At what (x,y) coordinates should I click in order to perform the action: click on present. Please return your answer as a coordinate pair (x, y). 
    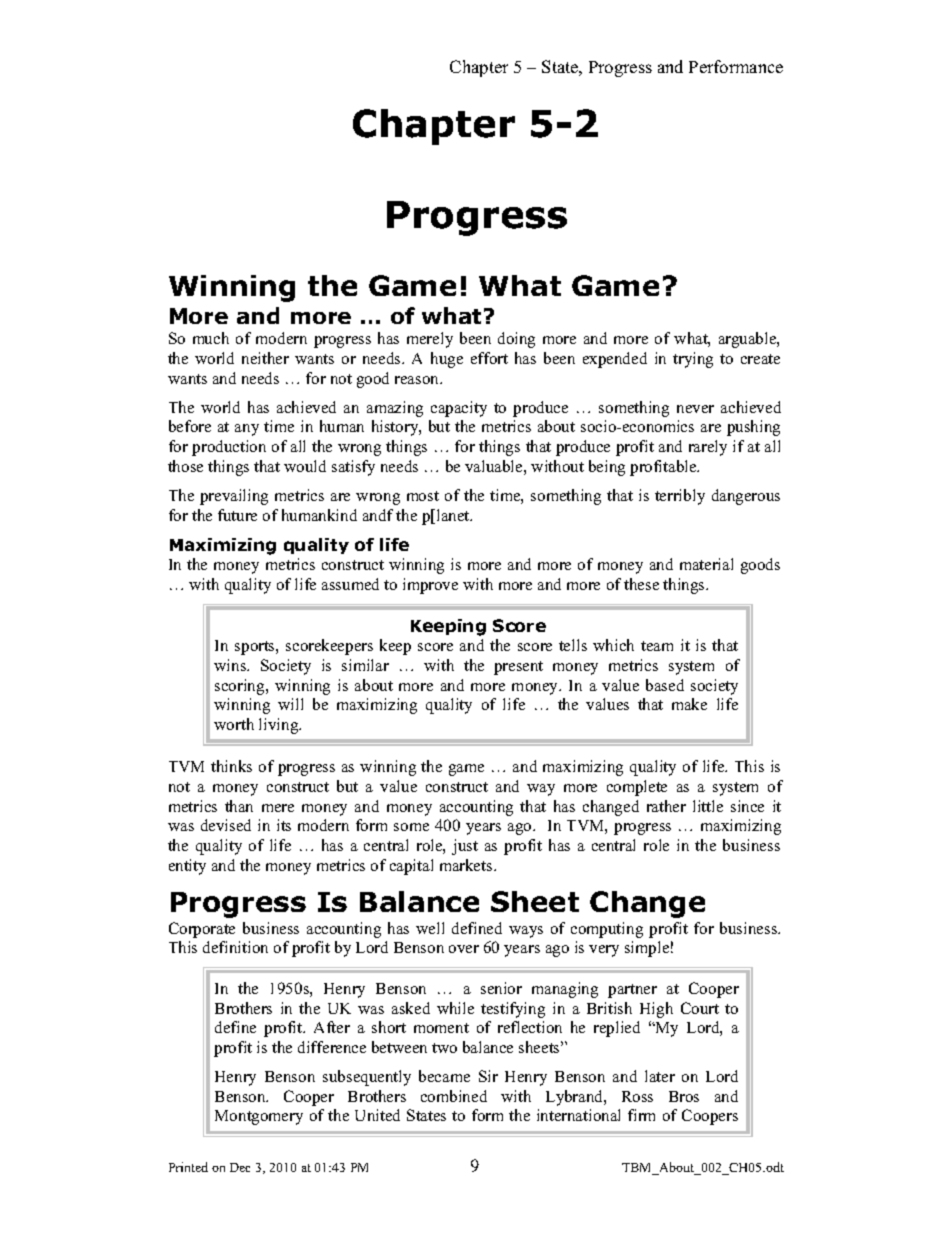
    Looking at the image, I should click on (518, 668).
